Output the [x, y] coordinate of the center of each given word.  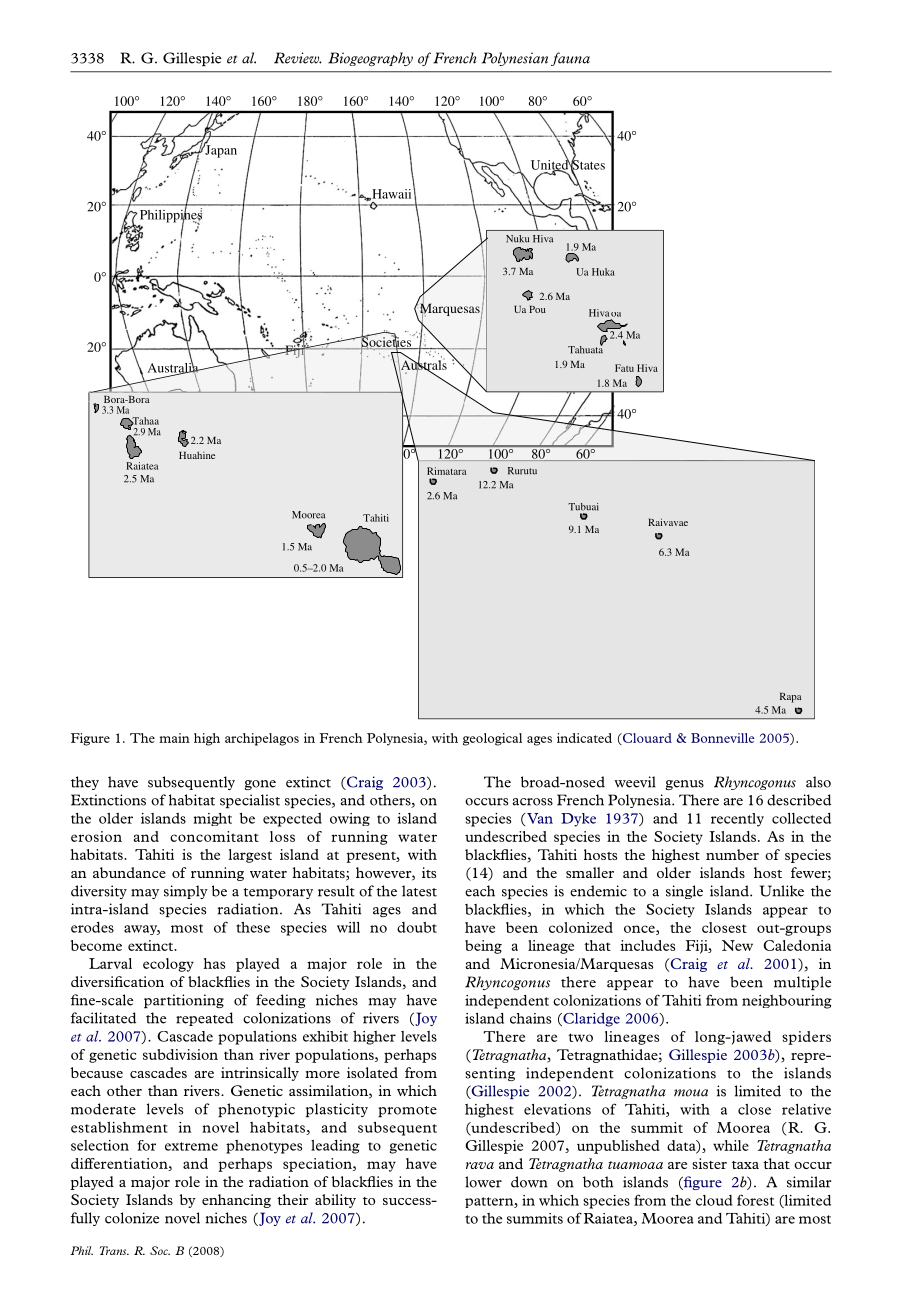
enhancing [236, 1201]
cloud [714, 1200]
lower [483, 1182]
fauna [570, 59]
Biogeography [370, 59]
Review [298, 58]
